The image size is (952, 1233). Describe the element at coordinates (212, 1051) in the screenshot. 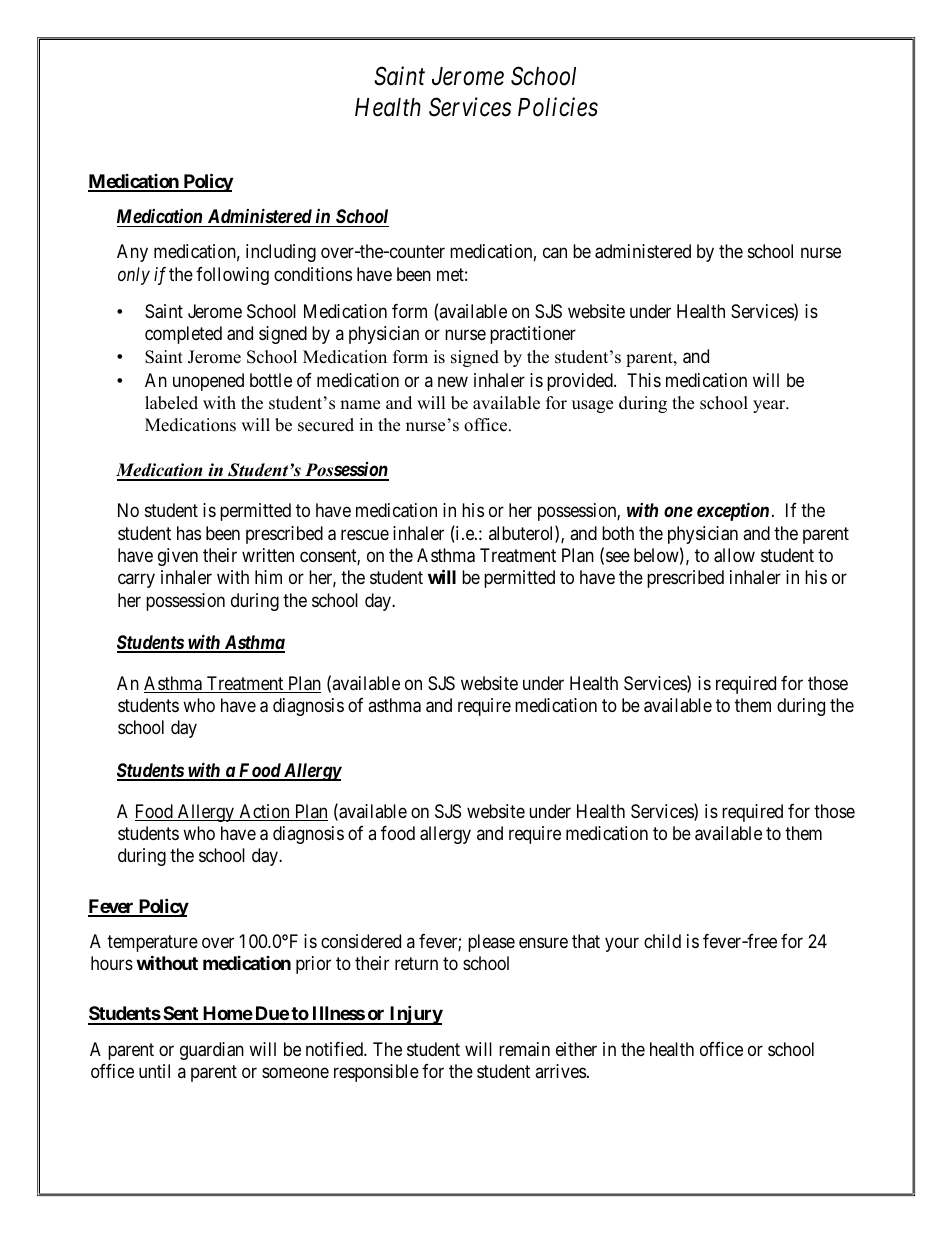

I see `guardian` at that location.
